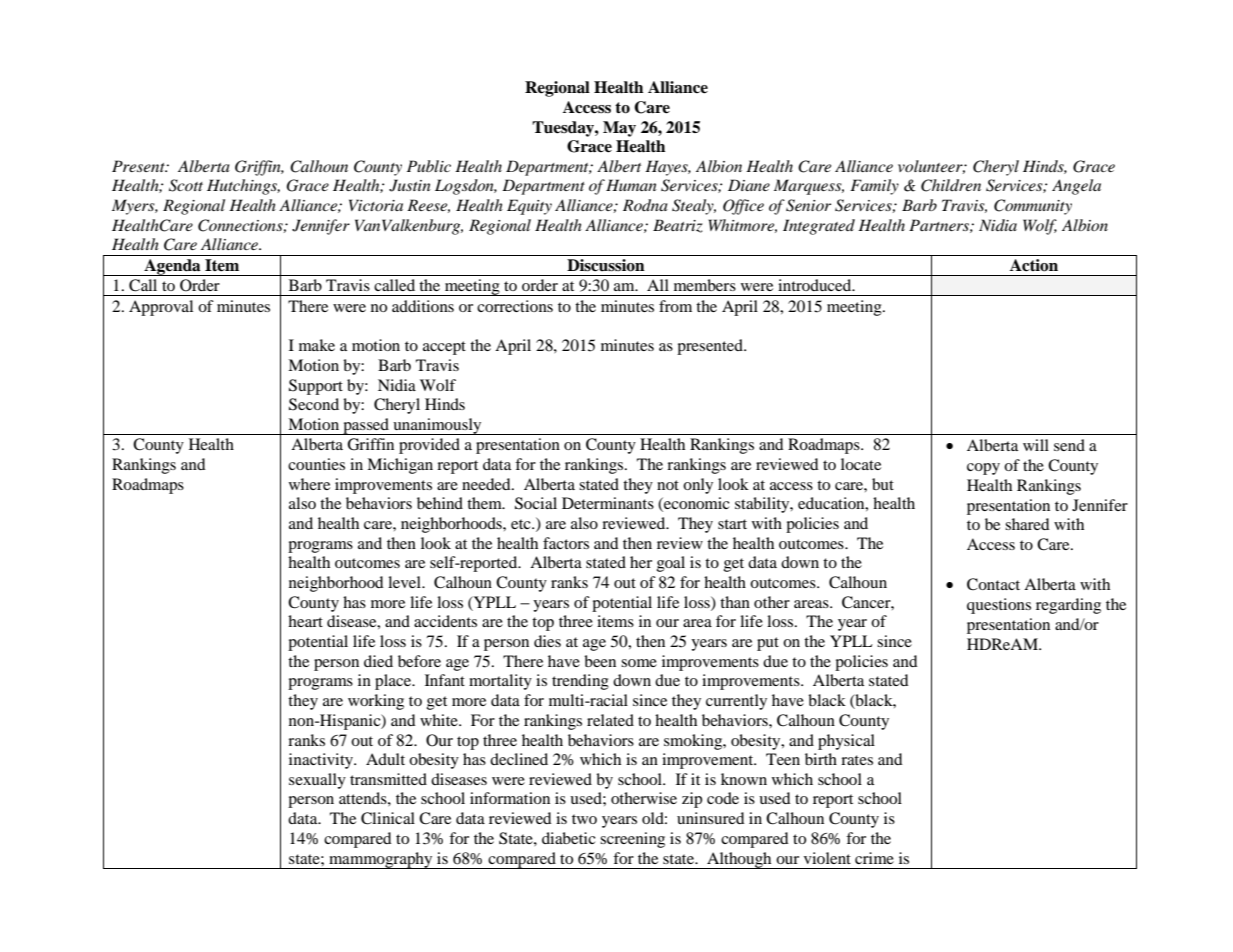 The image size is (1233, 952). Describe the element at coordinates (608, 503) in the screenshot. I see `Determinants` at that location.
